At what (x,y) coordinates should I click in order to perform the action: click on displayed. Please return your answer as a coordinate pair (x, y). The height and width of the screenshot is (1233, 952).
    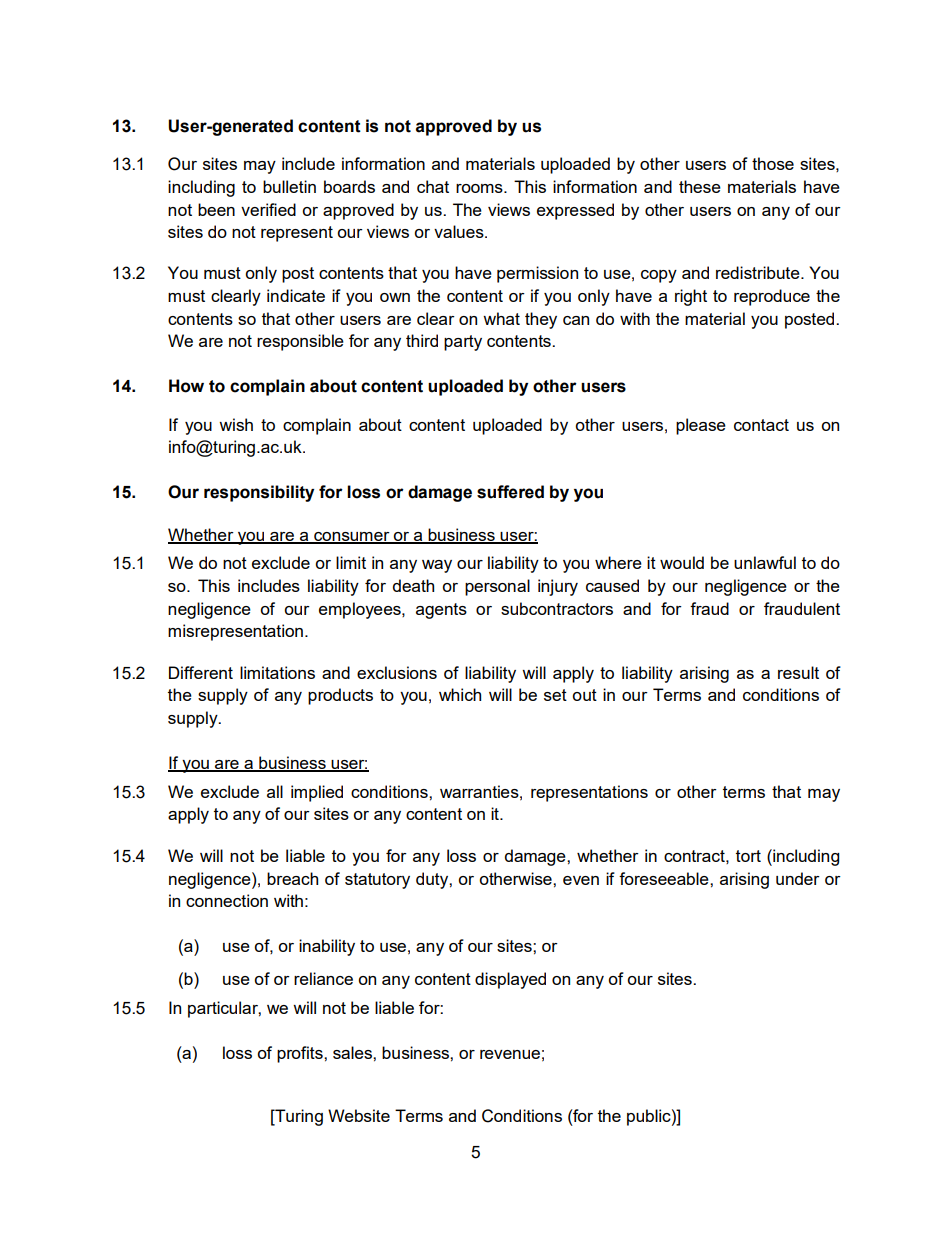
    Looking at the image, I should click on (510, 980).
